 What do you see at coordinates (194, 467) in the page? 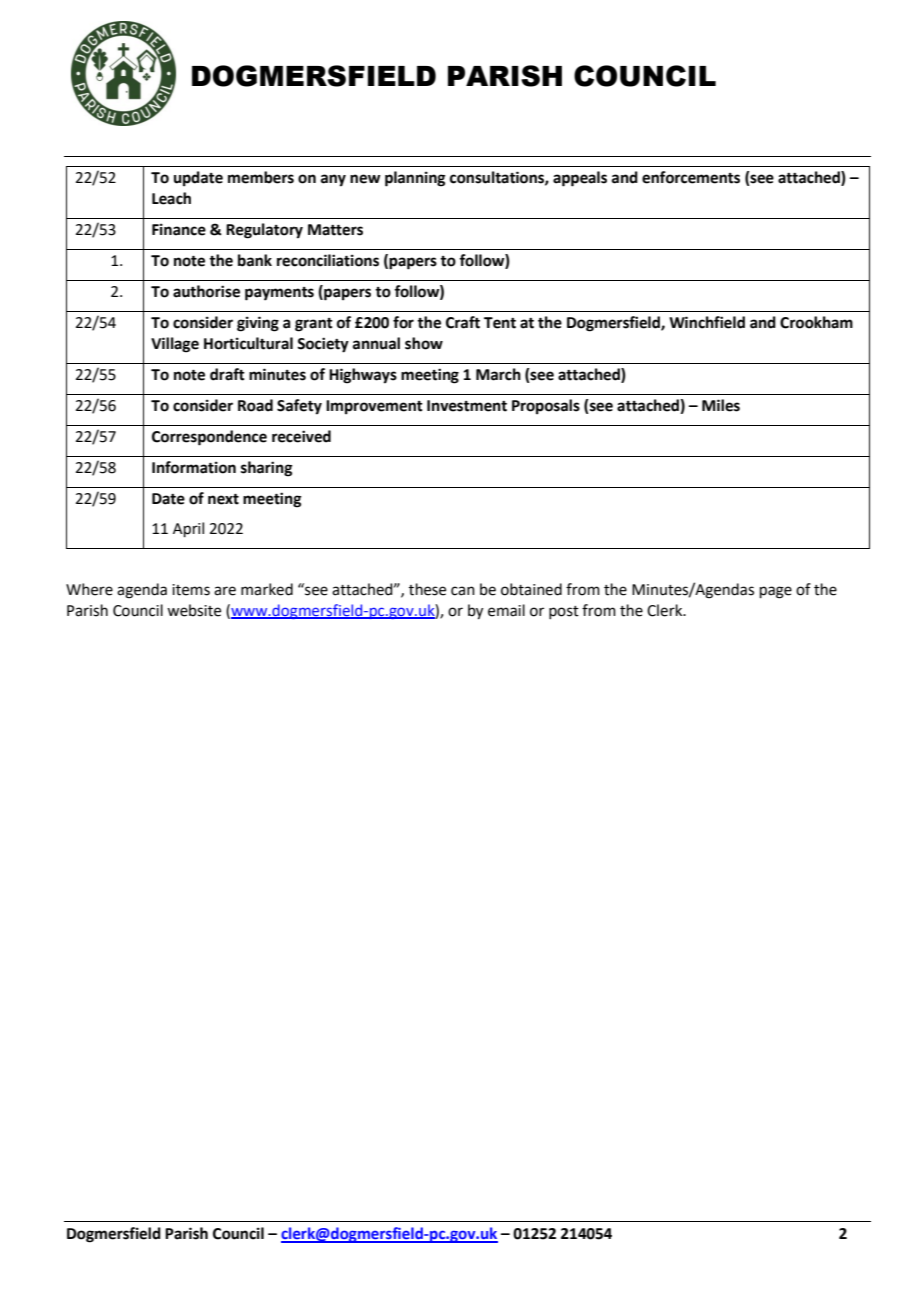
I see `Information` at bounding box center [194, 467].
